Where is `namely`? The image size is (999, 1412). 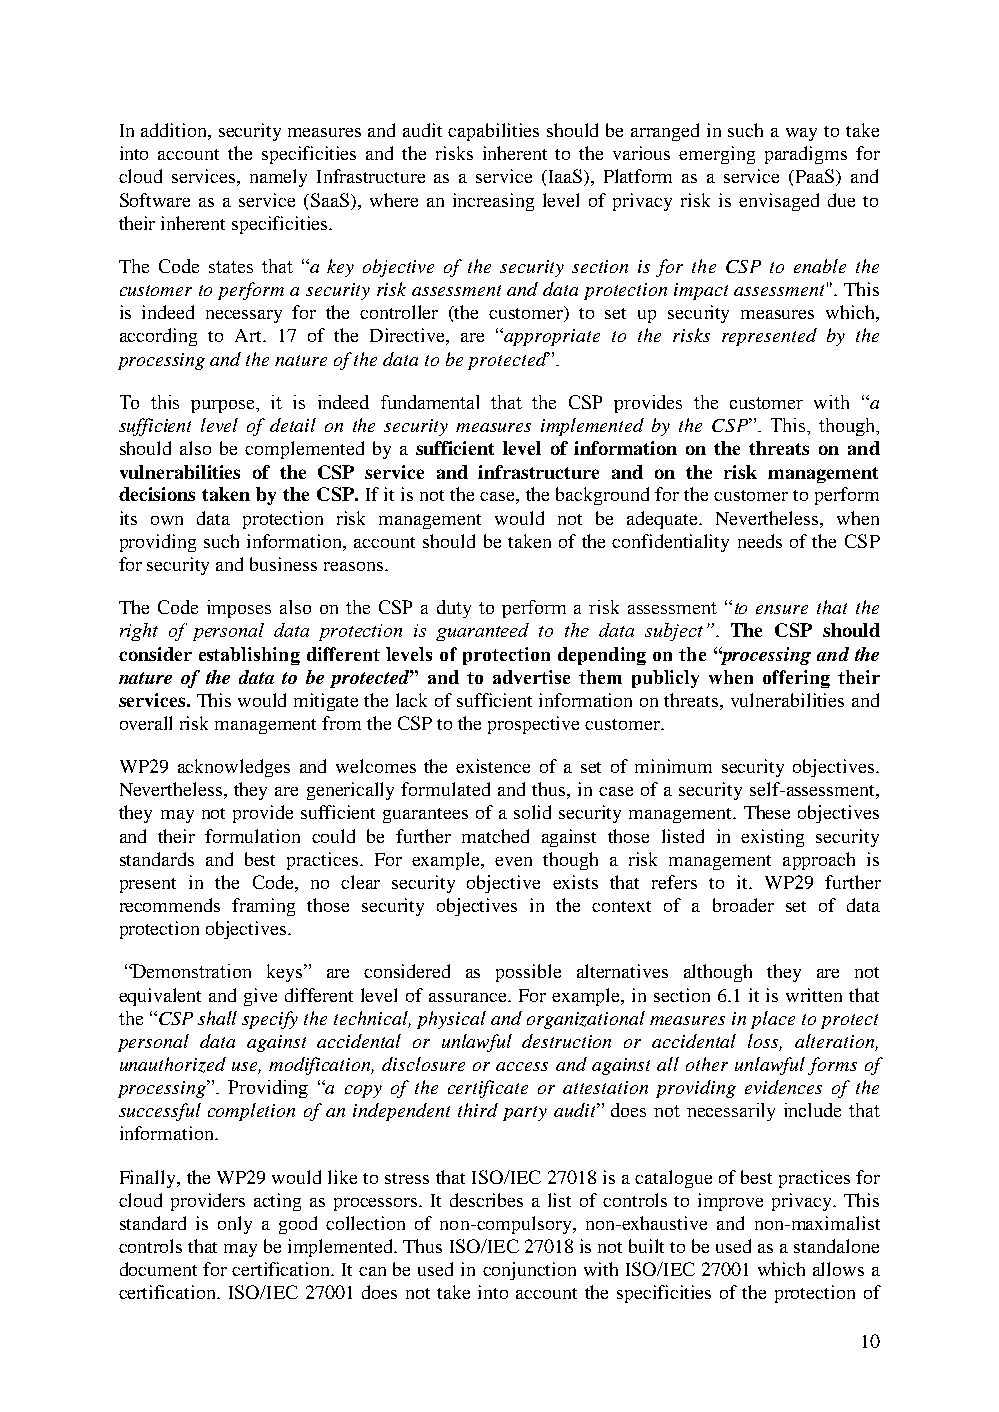
namely is located at coordinates (278, 178).
